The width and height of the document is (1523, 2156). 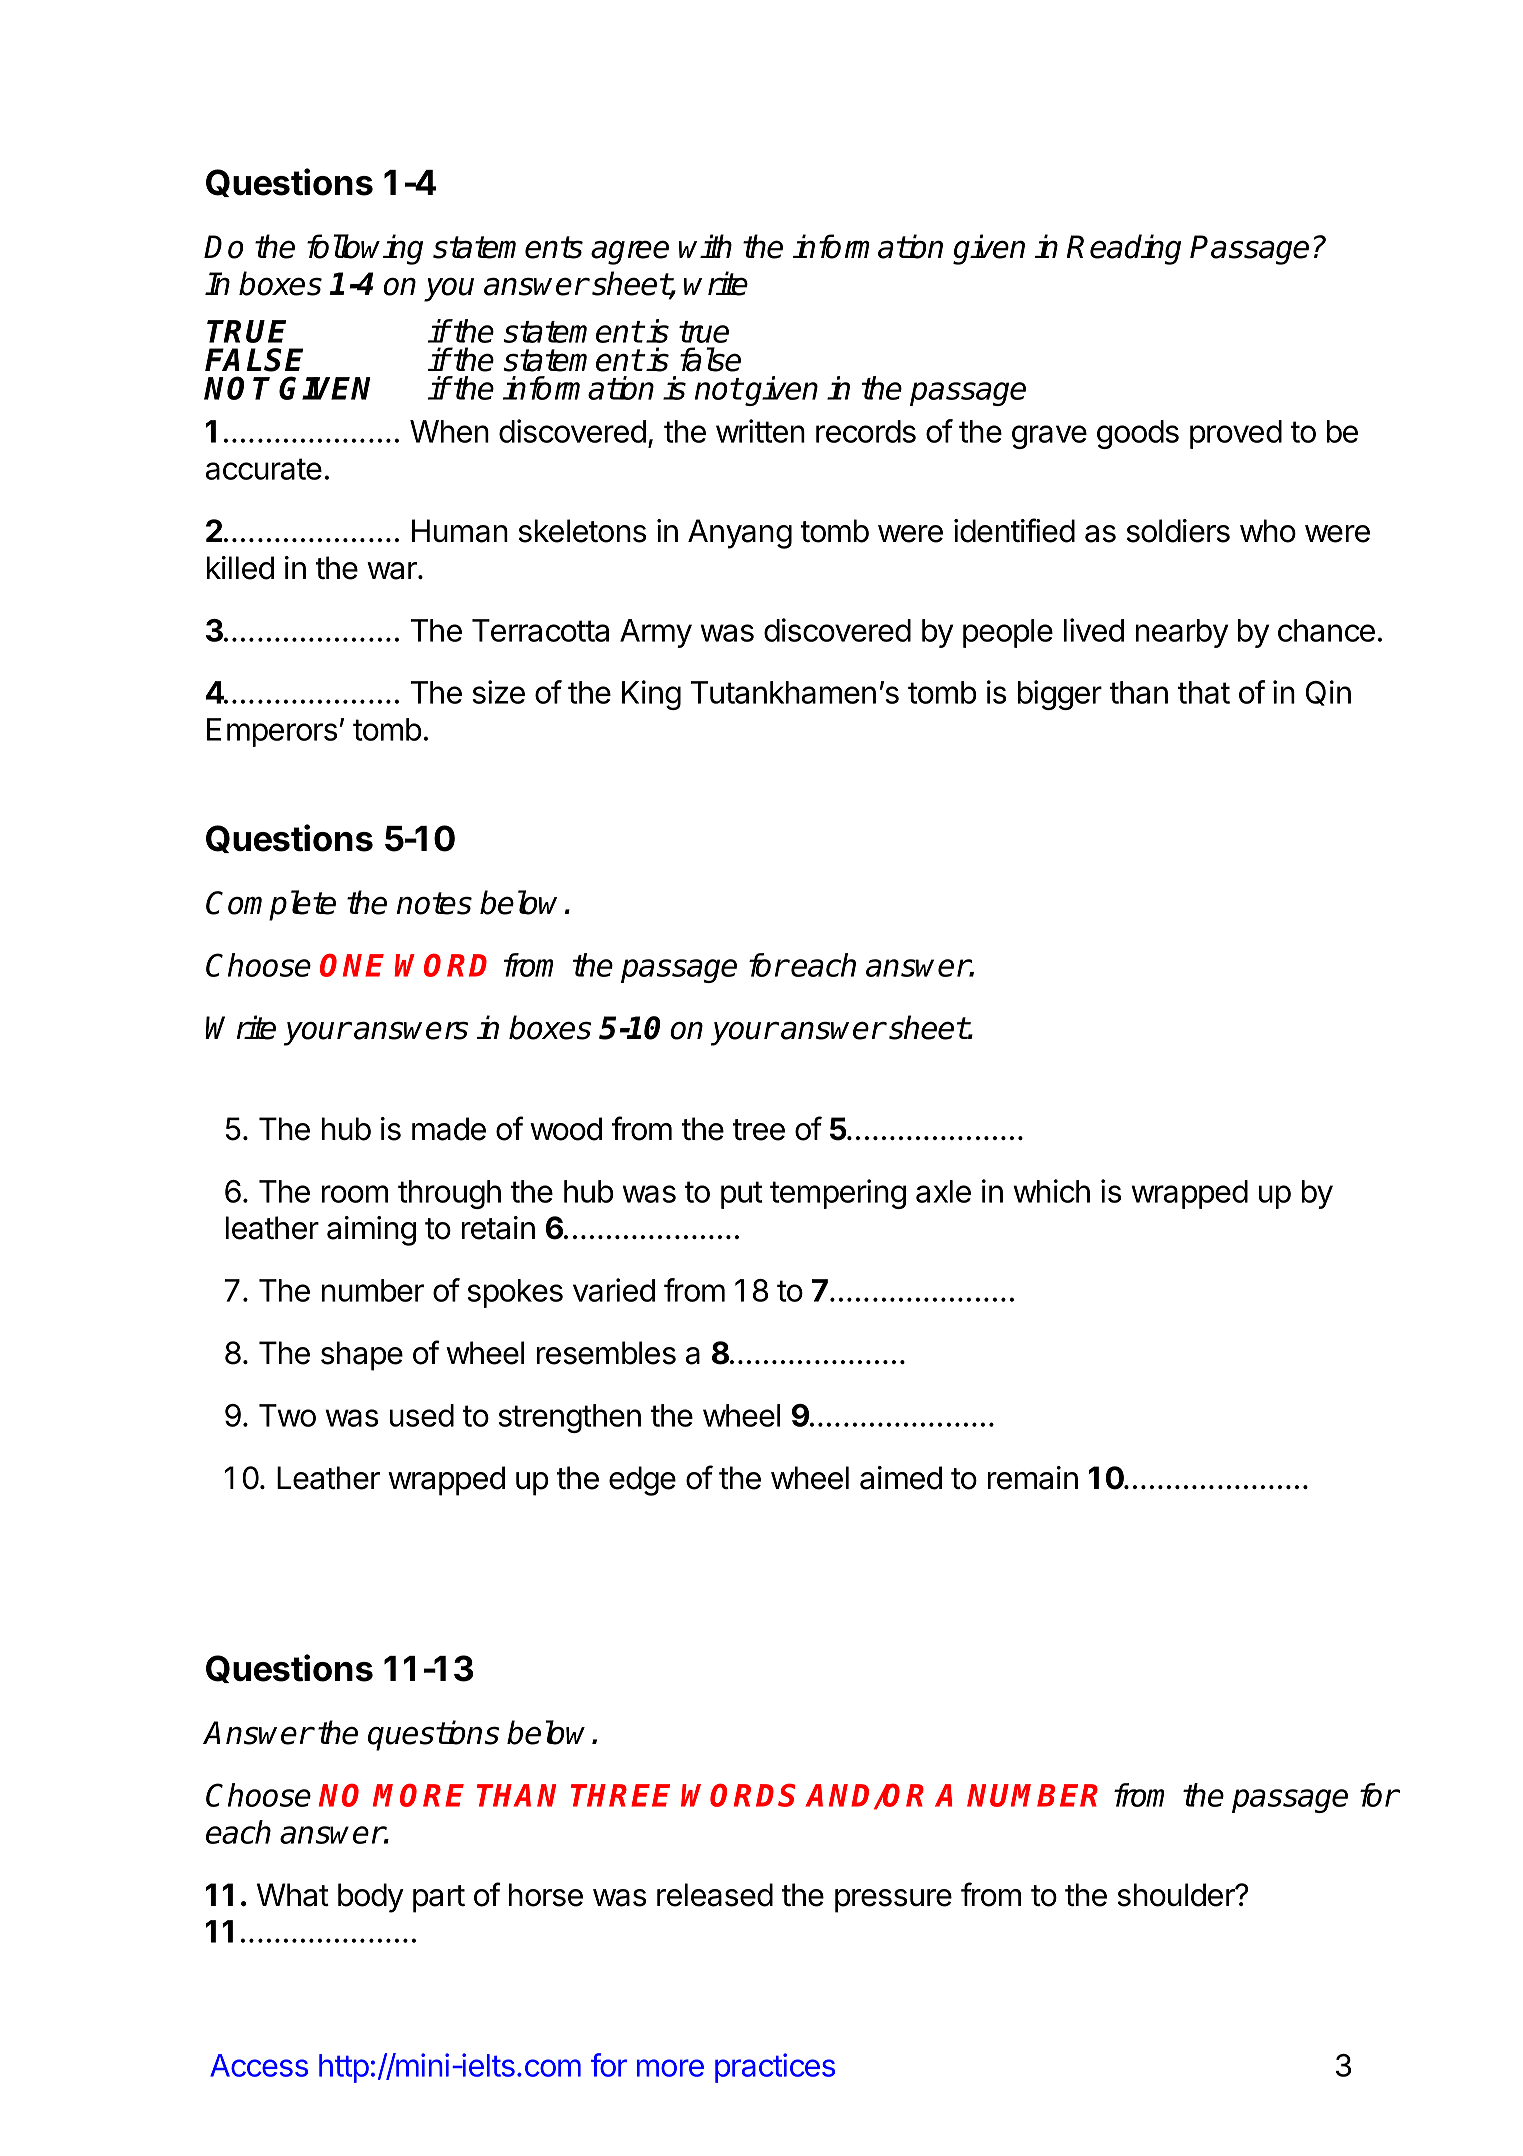 What do you see at coordinates (1033, 1478) in the document?
I see `remain` at bounding box center [1033, 1478].
